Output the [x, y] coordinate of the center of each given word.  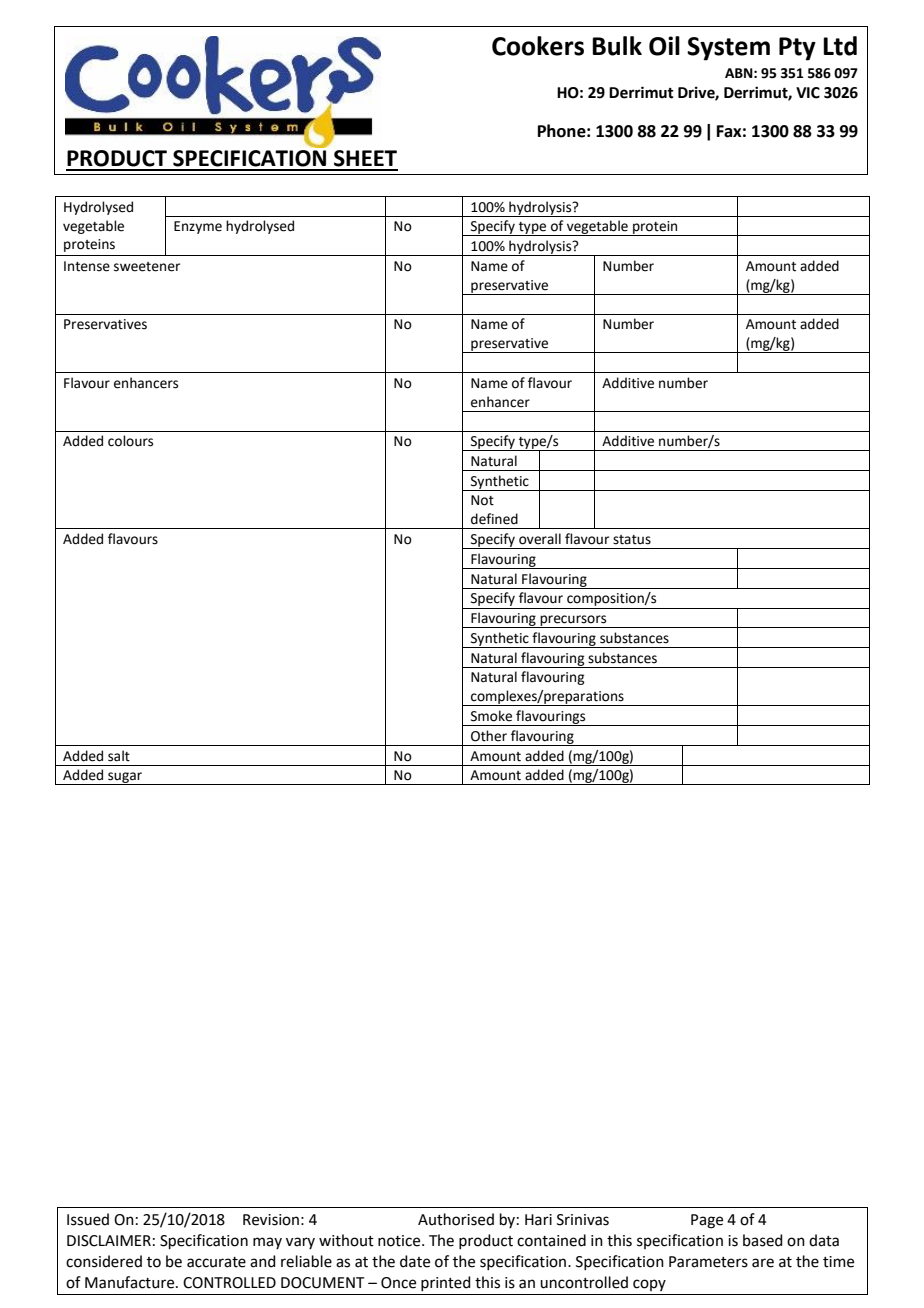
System [728, 49]
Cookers [538, 46]
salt [119, 756]
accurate [216, 1262]
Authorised [456, 1219]
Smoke [491, 716]
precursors [573, 621]
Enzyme [198, 227]
